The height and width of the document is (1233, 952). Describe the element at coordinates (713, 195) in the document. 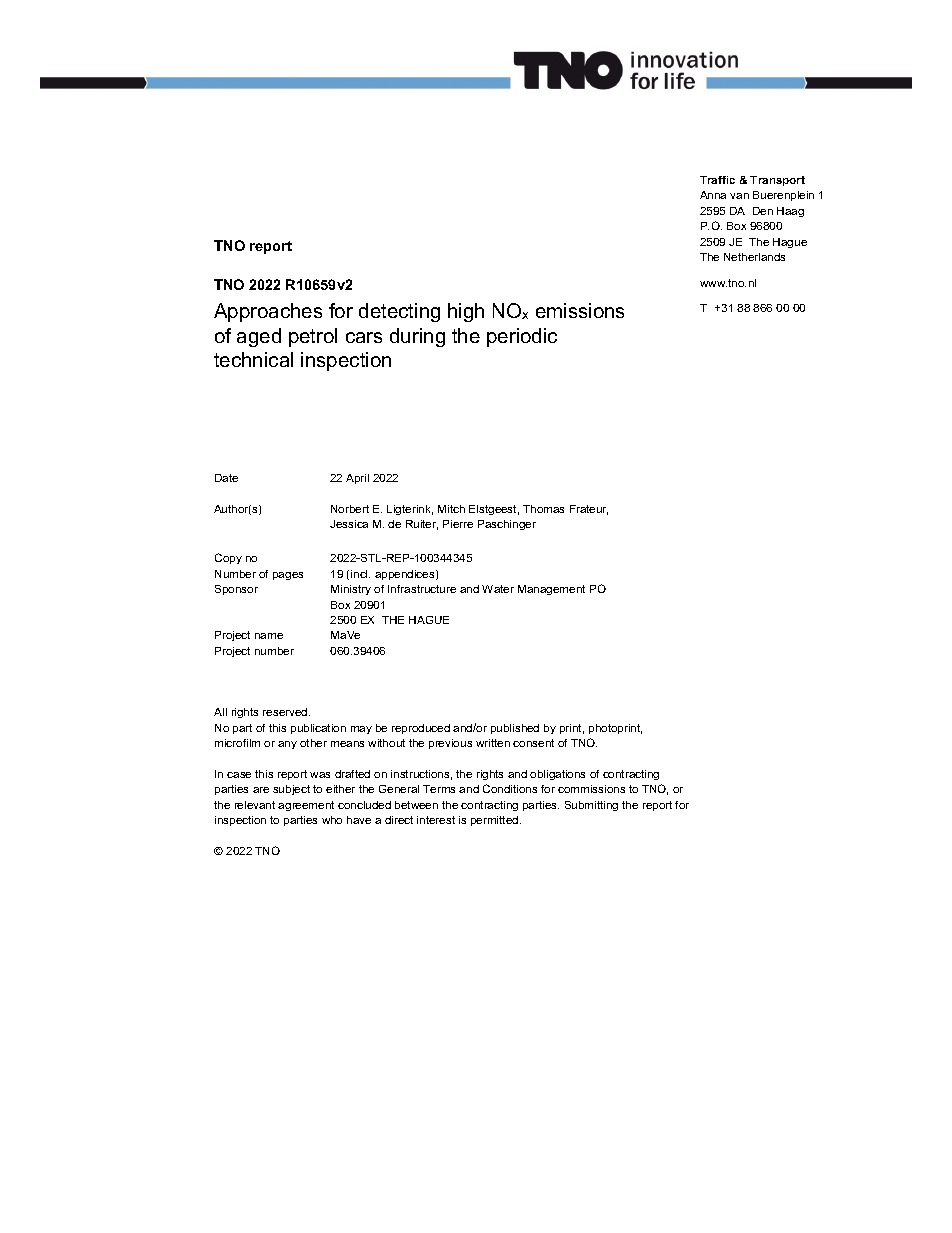

I see `Anna` at that location.
